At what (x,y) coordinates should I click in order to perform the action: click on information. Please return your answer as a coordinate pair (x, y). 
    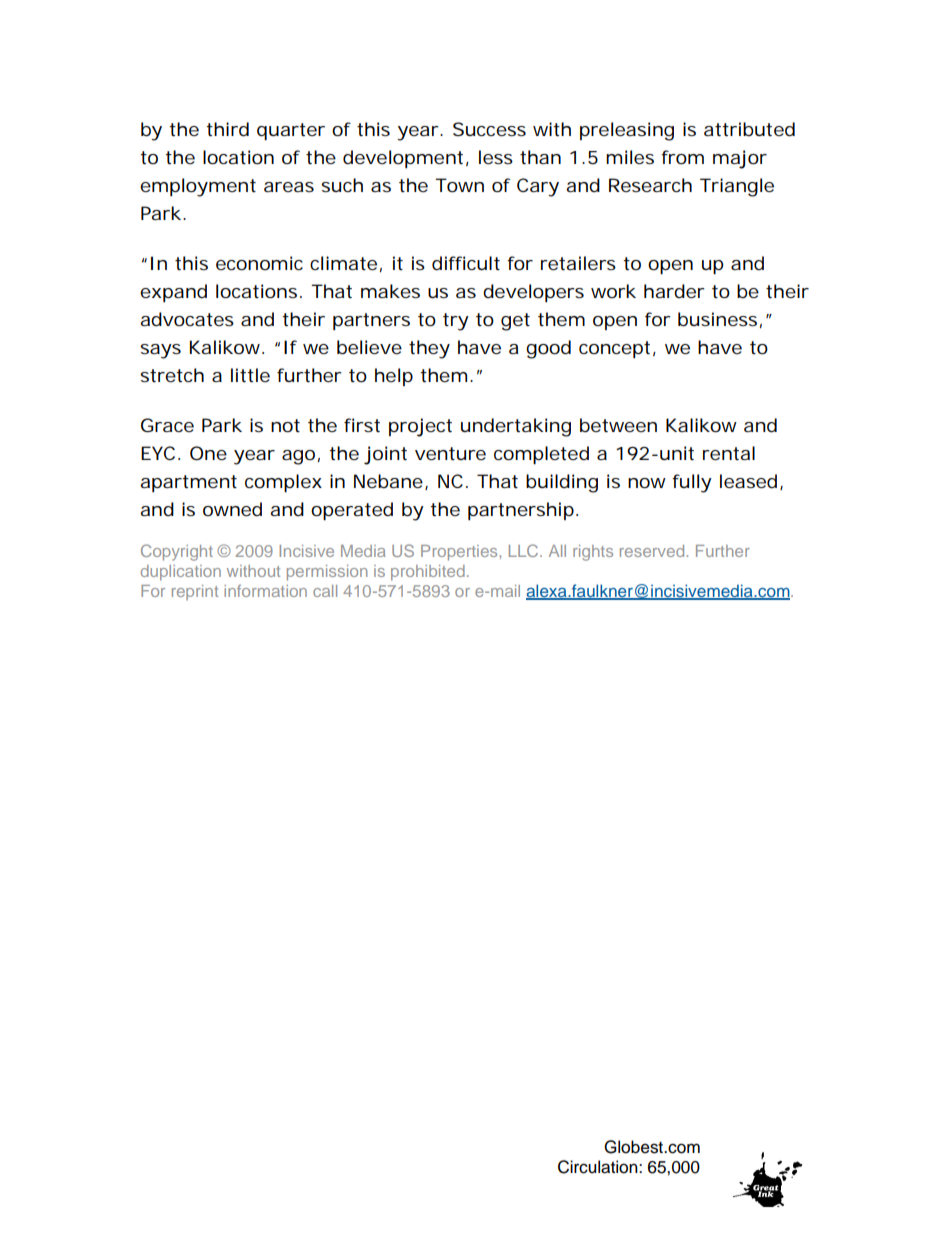
    Looking at the image, I should click on (265, 591).
